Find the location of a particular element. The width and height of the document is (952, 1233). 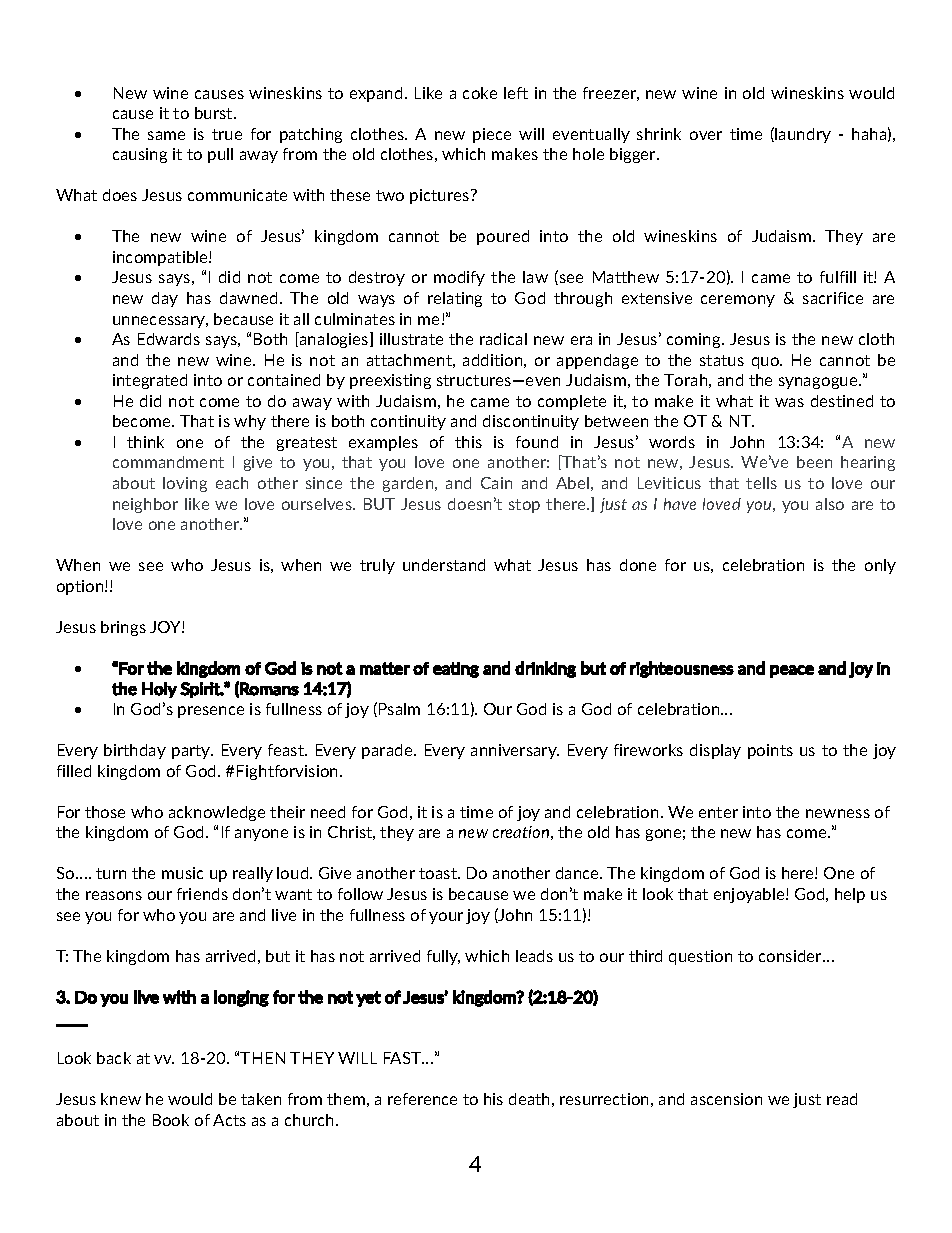

party is located at coordinates (192, 752).
